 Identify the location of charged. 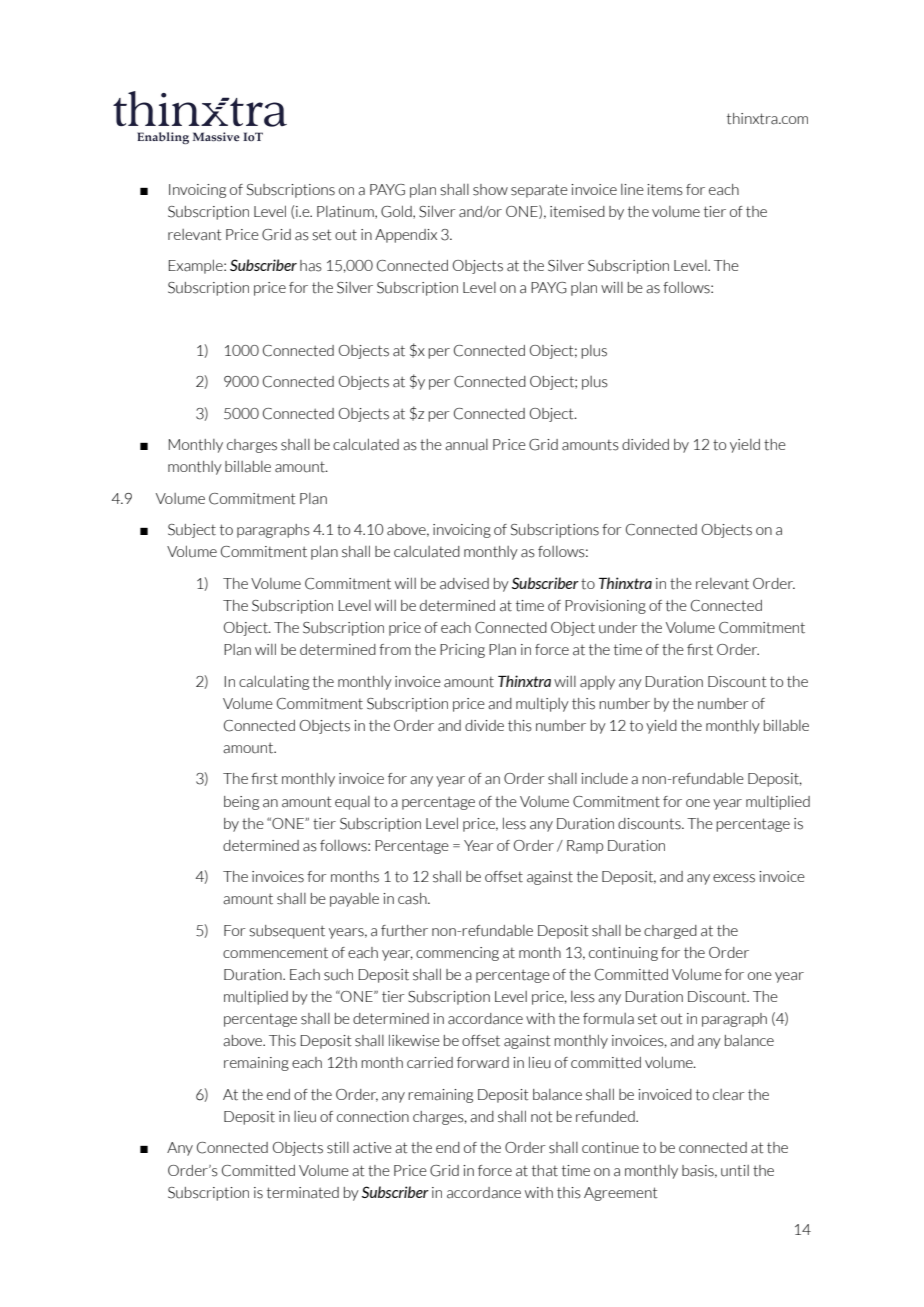
(670, 932).
